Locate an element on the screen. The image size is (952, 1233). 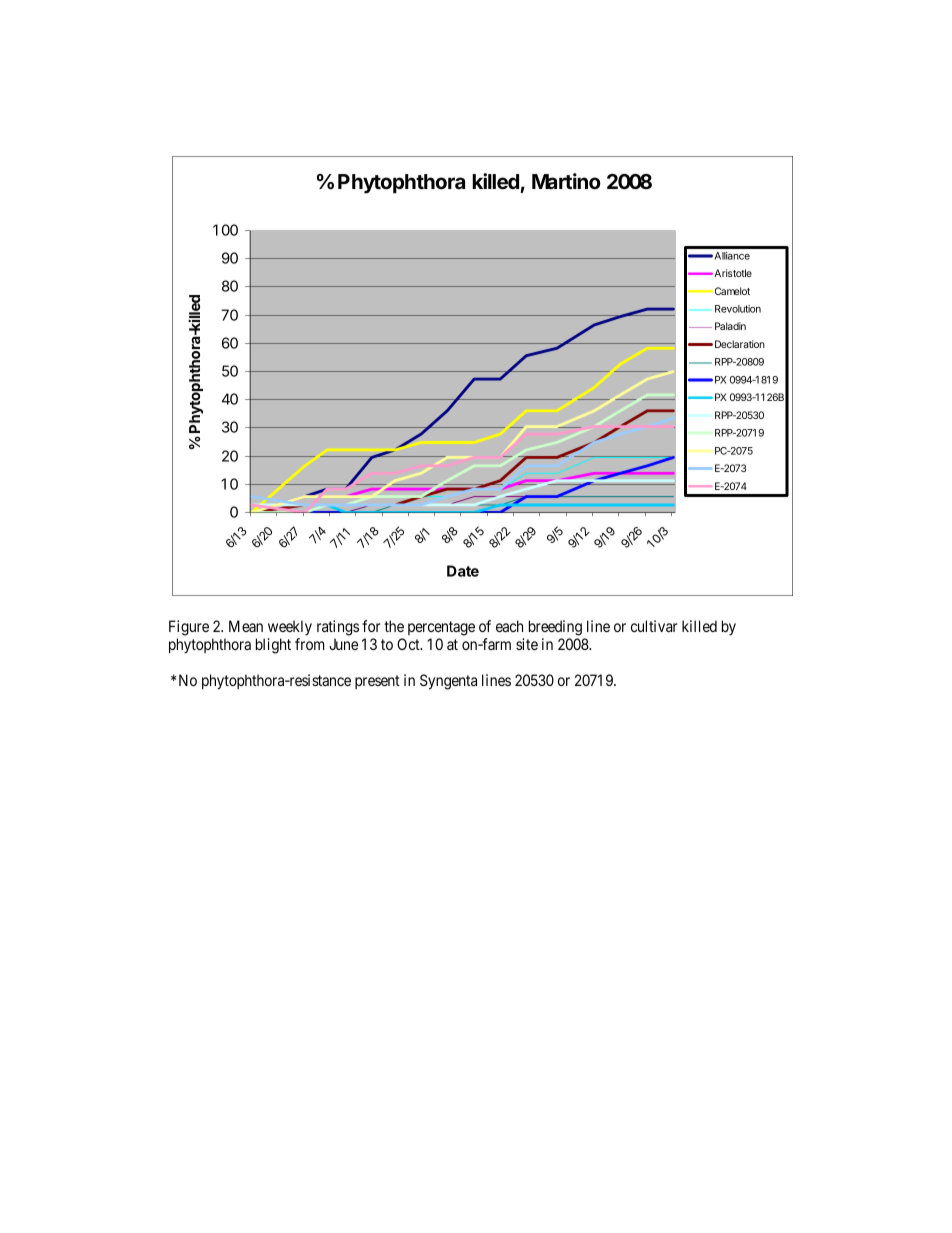
Martino is located at coordinates (566, 181).
